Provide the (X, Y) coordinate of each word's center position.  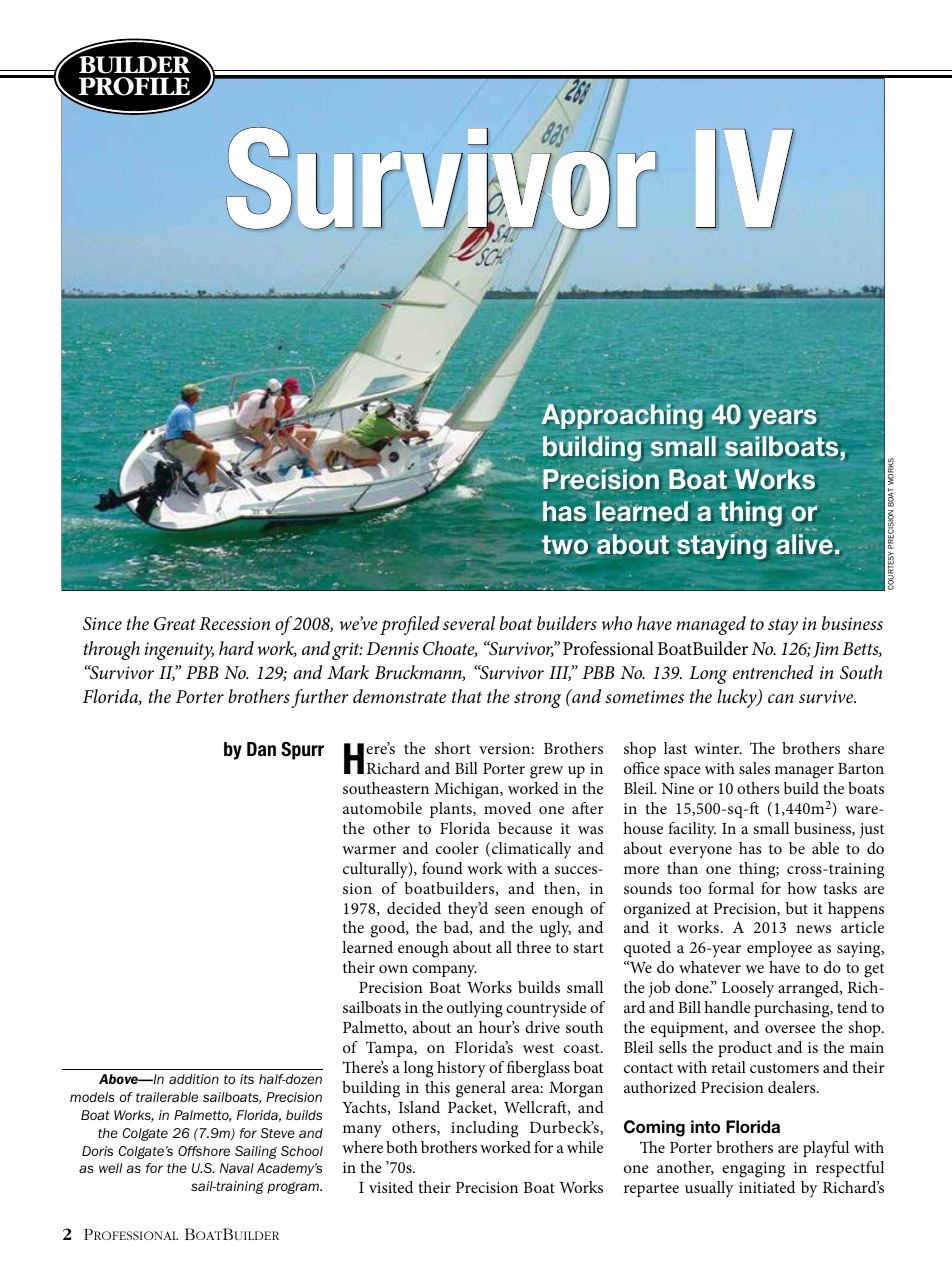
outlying (475, 1009)
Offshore (204, 1151)
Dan (261, 749)
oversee (790, 1029)
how (802, 888)
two (565, 544)
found (442, 868)
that (467, 696)
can (781, 698)
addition (194, 1079)
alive (804, 544)
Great (175, 624)
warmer (369, 850)
